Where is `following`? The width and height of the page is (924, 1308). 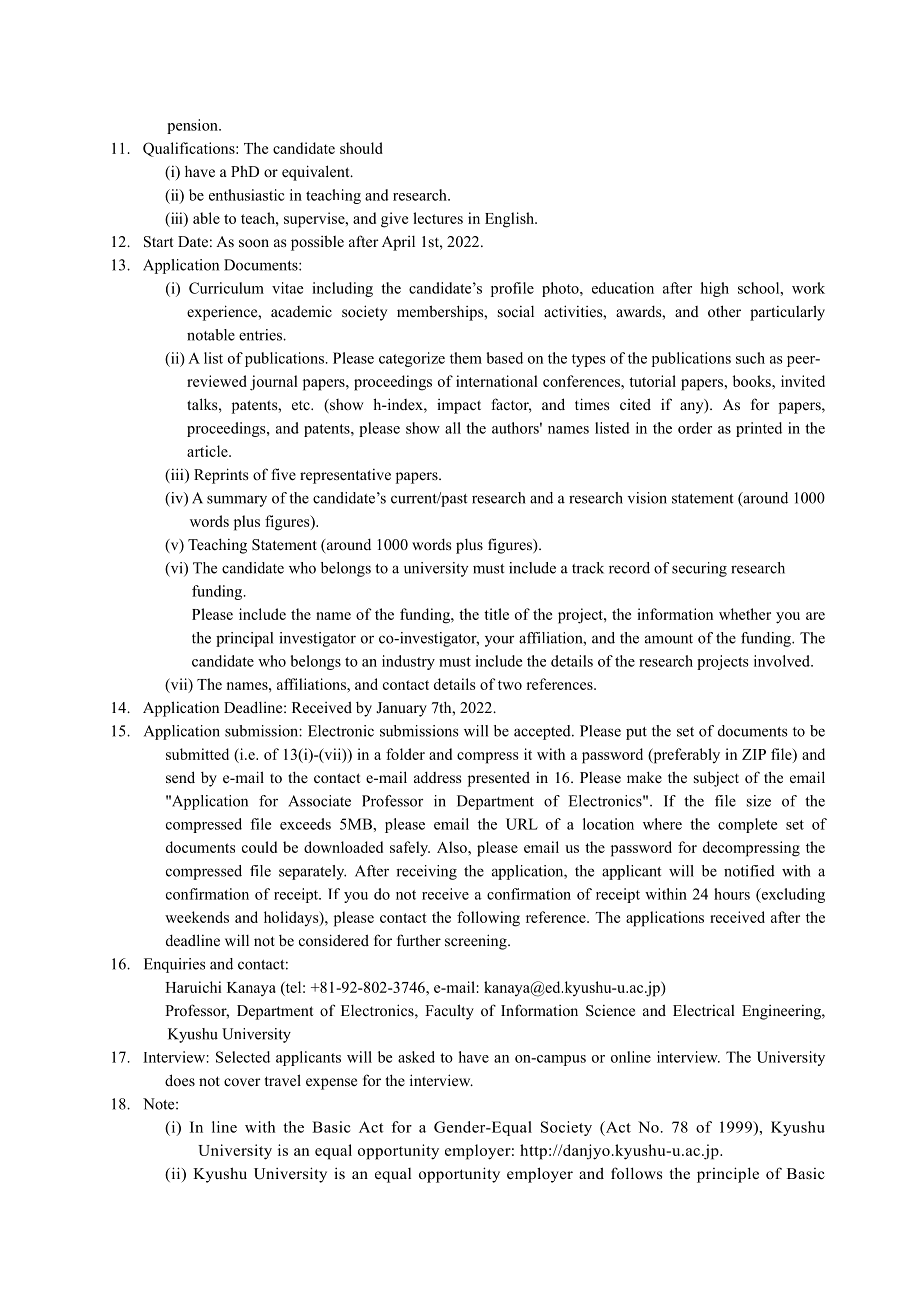 following is located at coordinates (488, 919).
